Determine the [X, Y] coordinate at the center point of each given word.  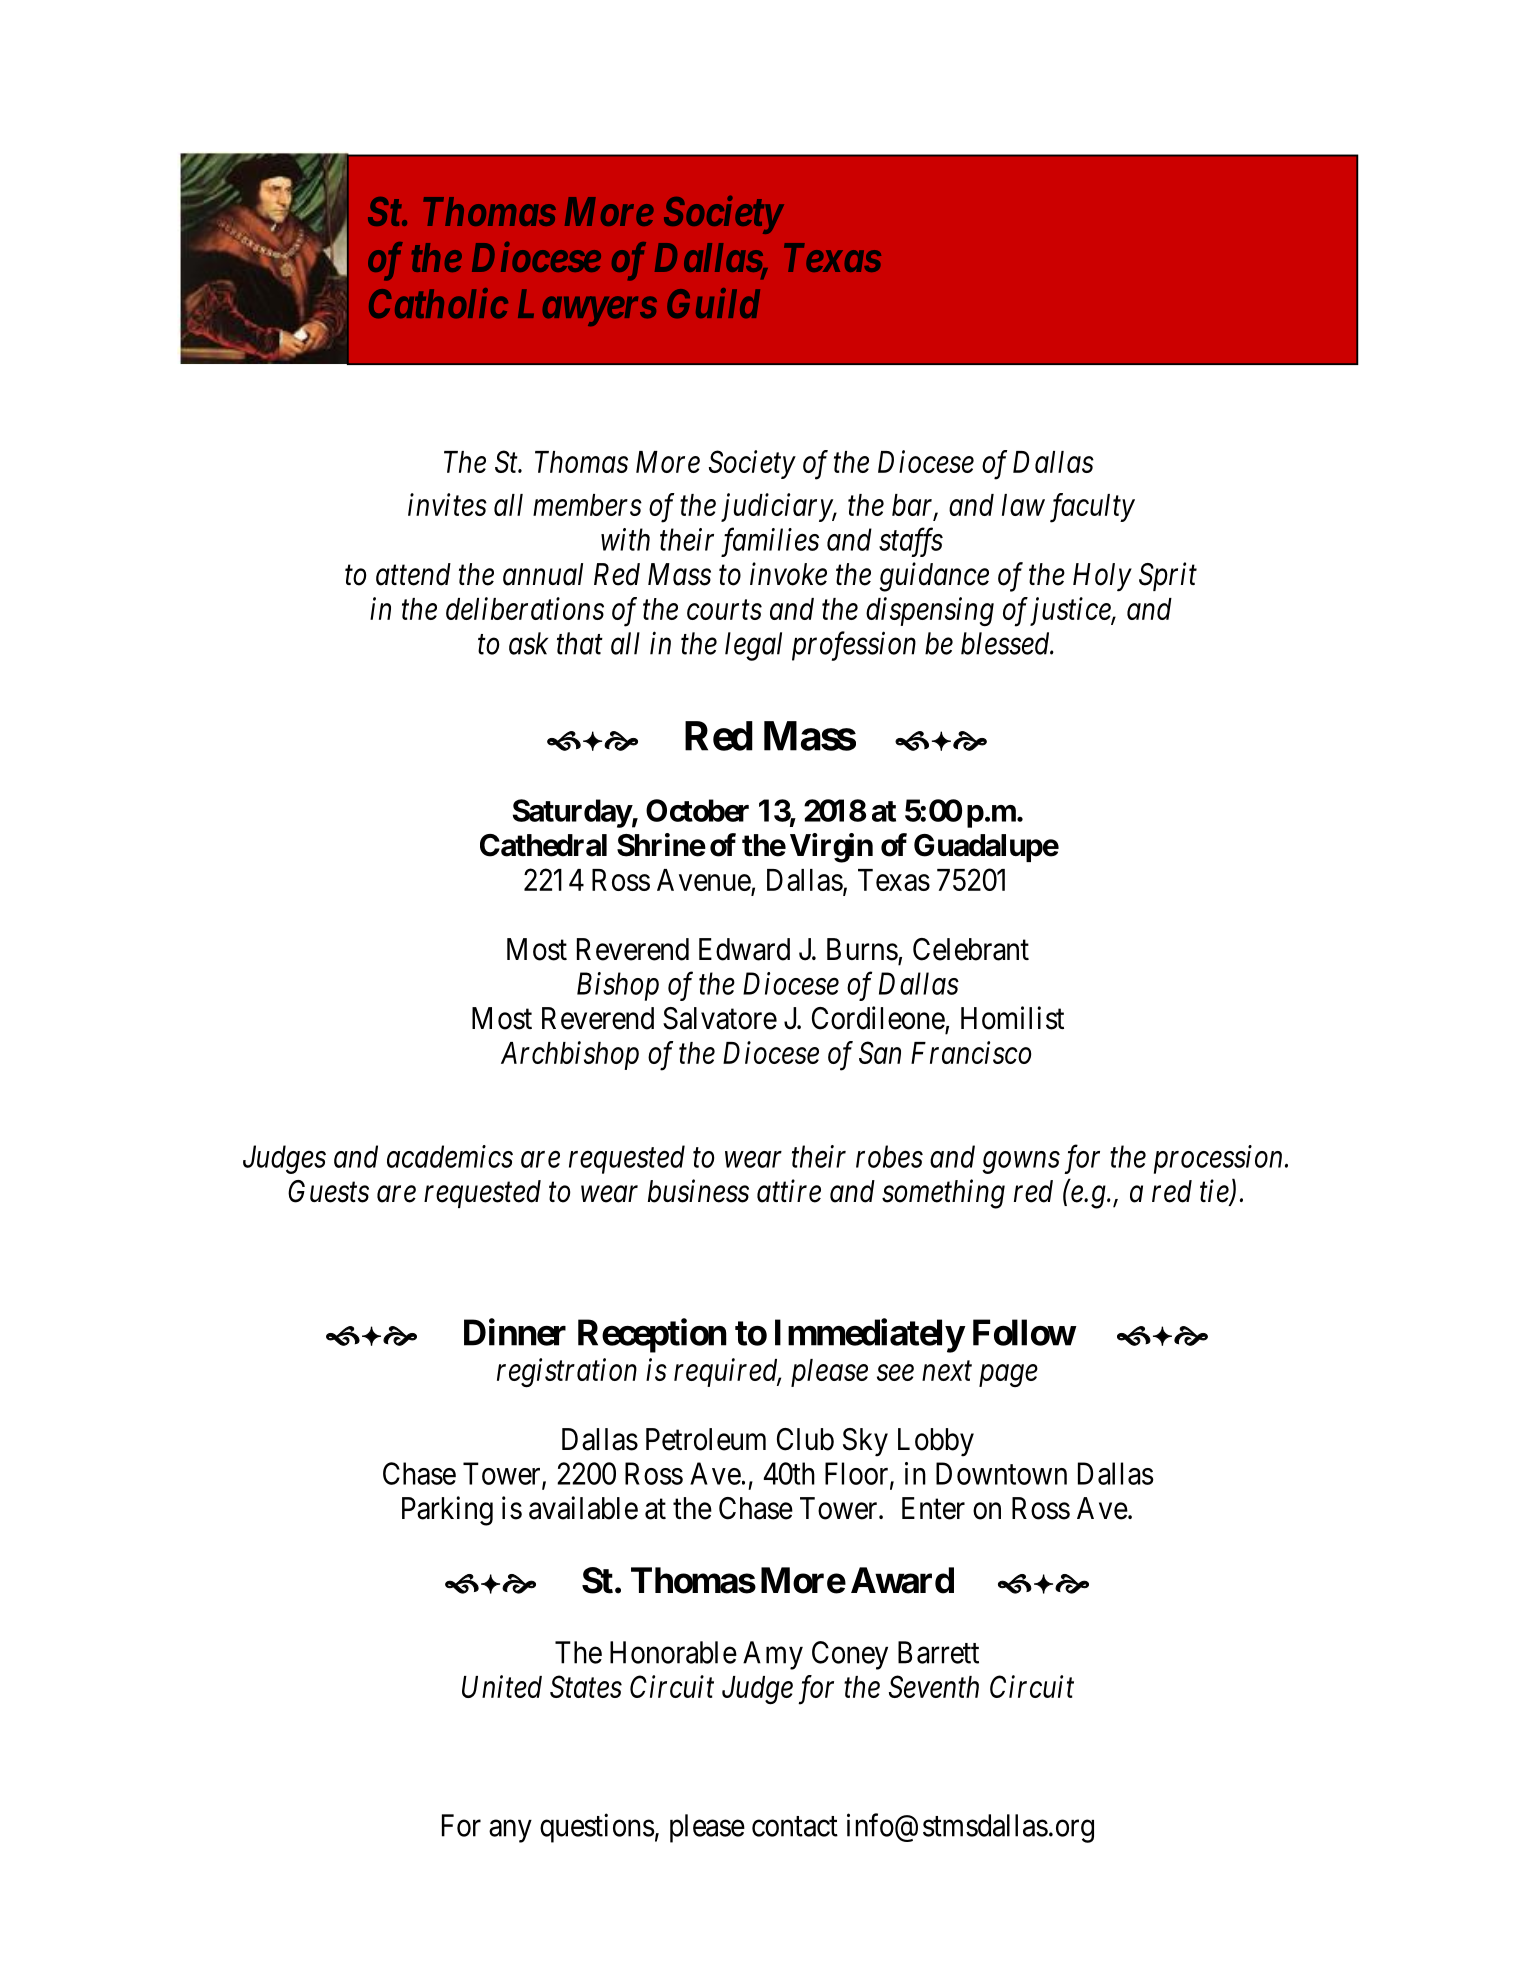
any [510, 1831]
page [1008, 1376]
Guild [713, 303]
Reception [652, 1335]
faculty [1092, 508]
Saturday [572, 813]
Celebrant [971, 949]
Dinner [515, 1332]
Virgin [831, 848]
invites [447, 505]
